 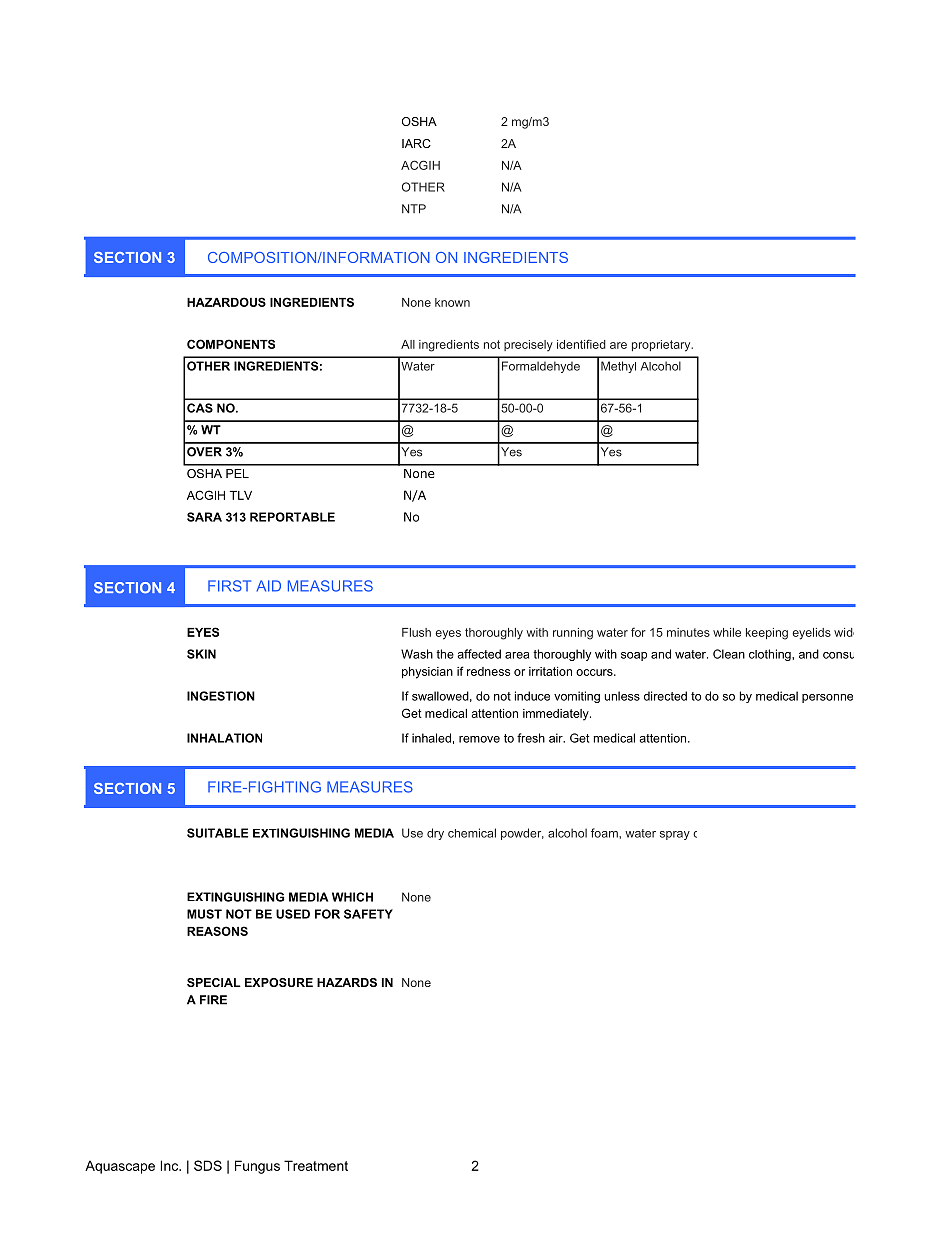 What do you see at coordinates (208, 1165) in the screenshot?
I see `SDS` at bounding box center [208, 1165].
